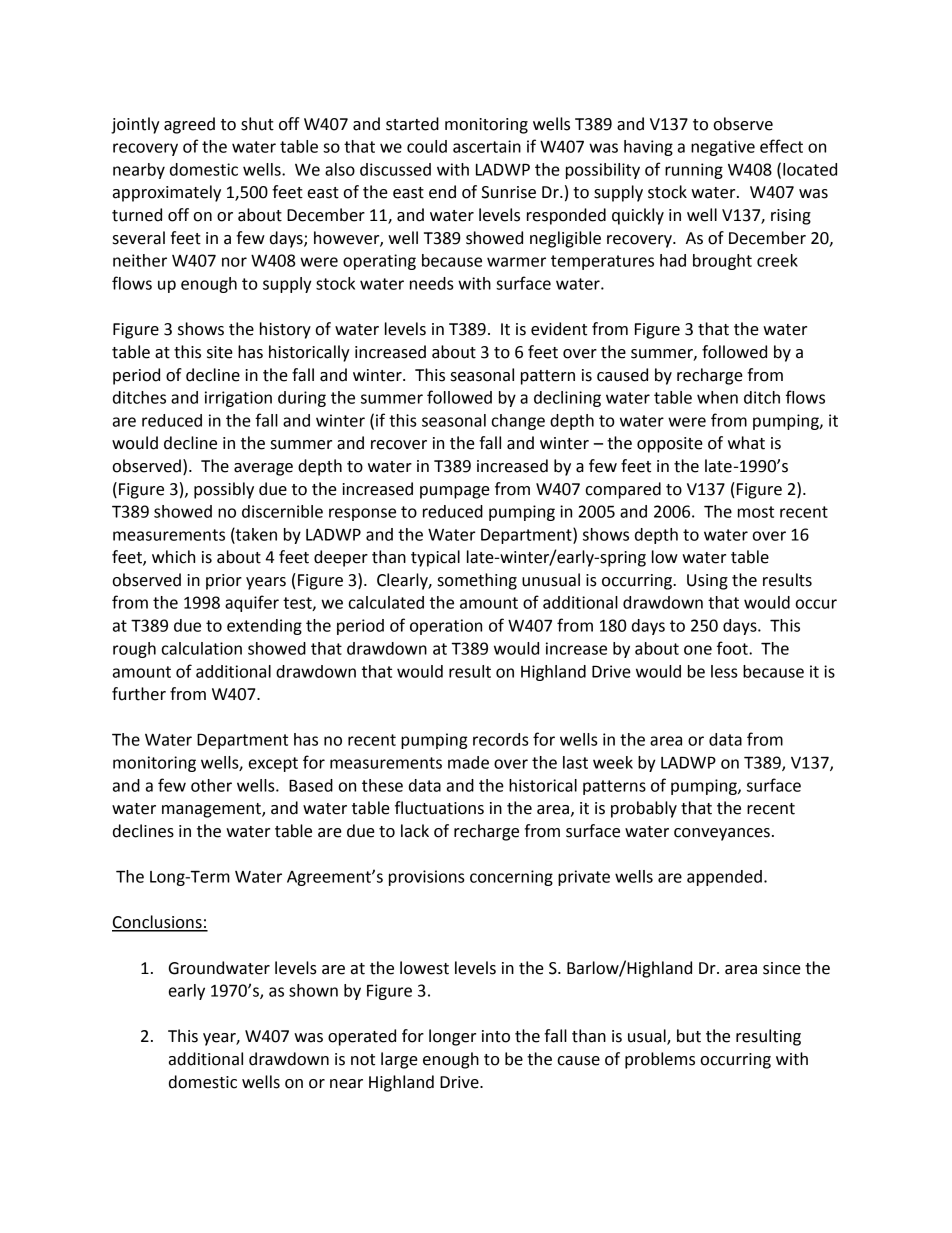  Describe the element at coordinates (724, 671) in the document. I see `less` at that location.
